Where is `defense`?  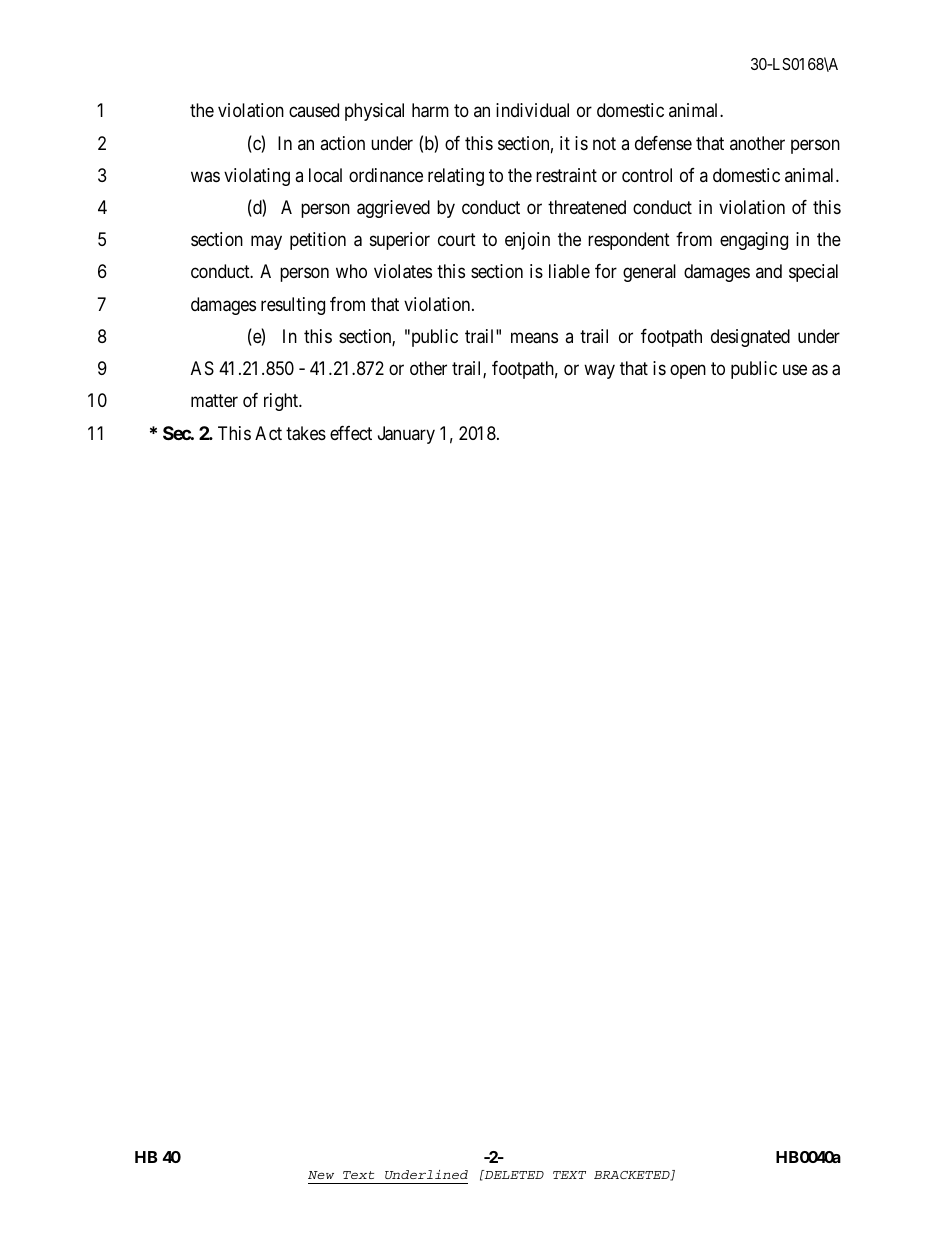
defense is located at coordinates (663, 143).
